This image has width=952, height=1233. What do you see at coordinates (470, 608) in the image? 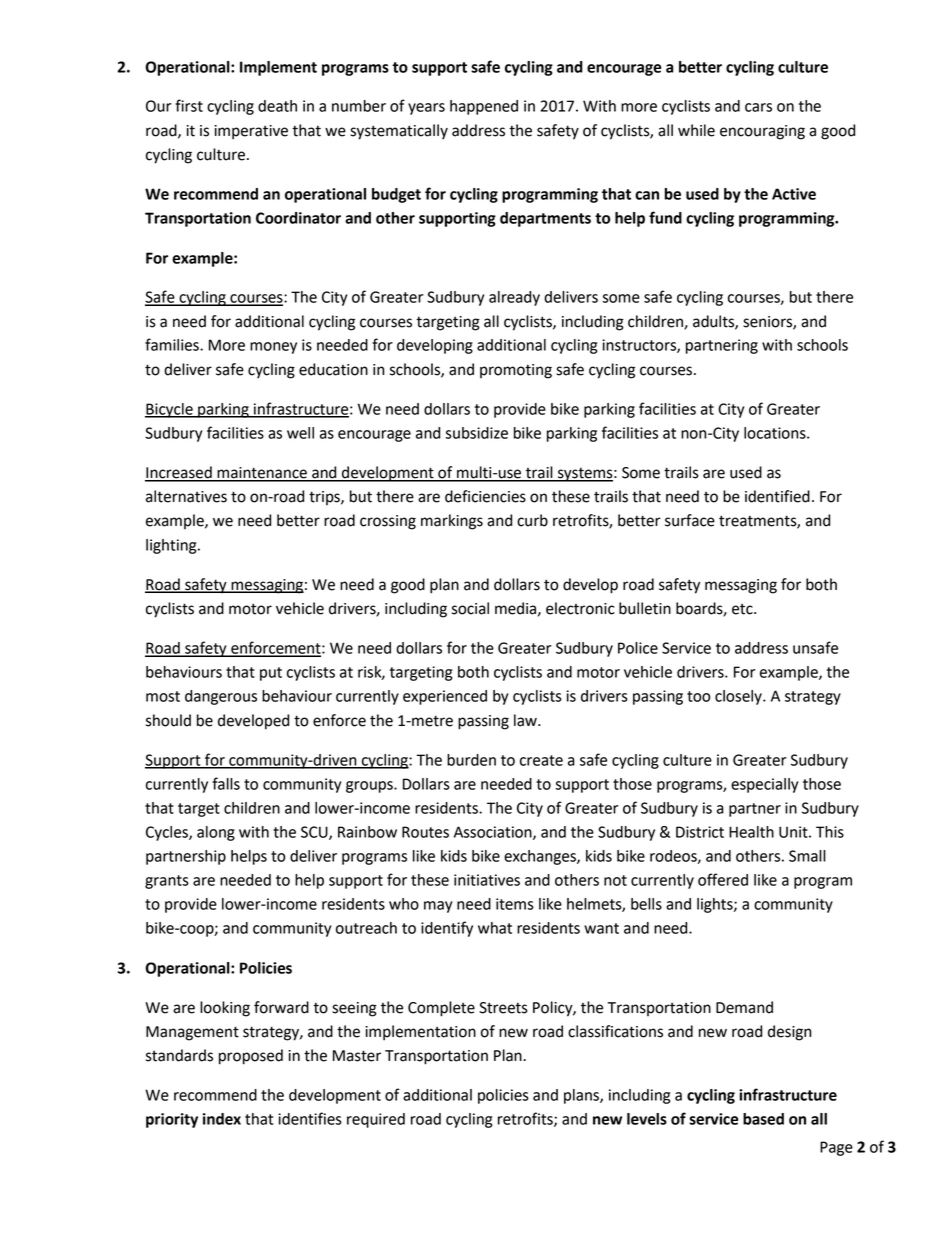
I see `social` at bounding box center [470, 608].
